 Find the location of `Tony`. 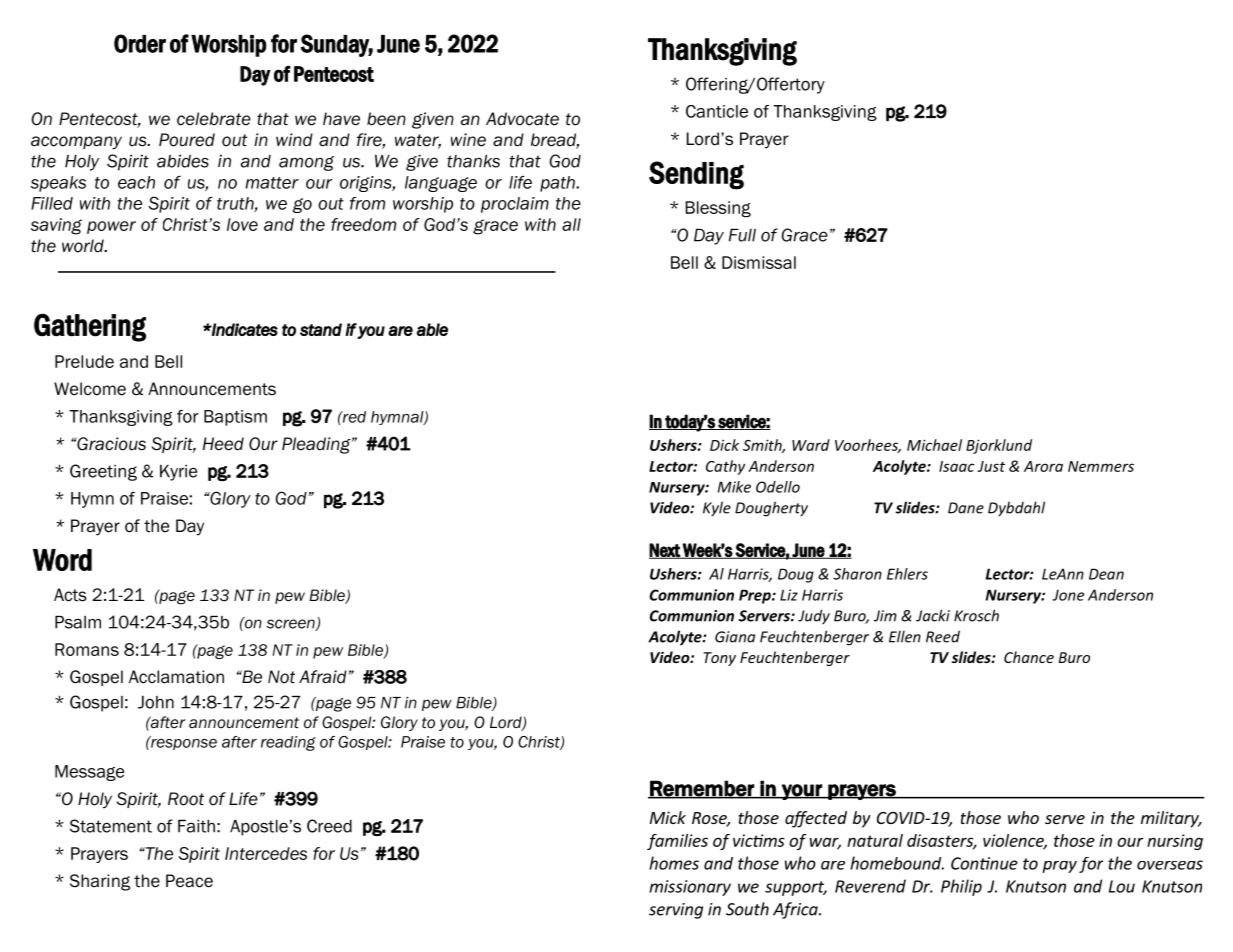

Tony is located at coordinates (719, 659).
